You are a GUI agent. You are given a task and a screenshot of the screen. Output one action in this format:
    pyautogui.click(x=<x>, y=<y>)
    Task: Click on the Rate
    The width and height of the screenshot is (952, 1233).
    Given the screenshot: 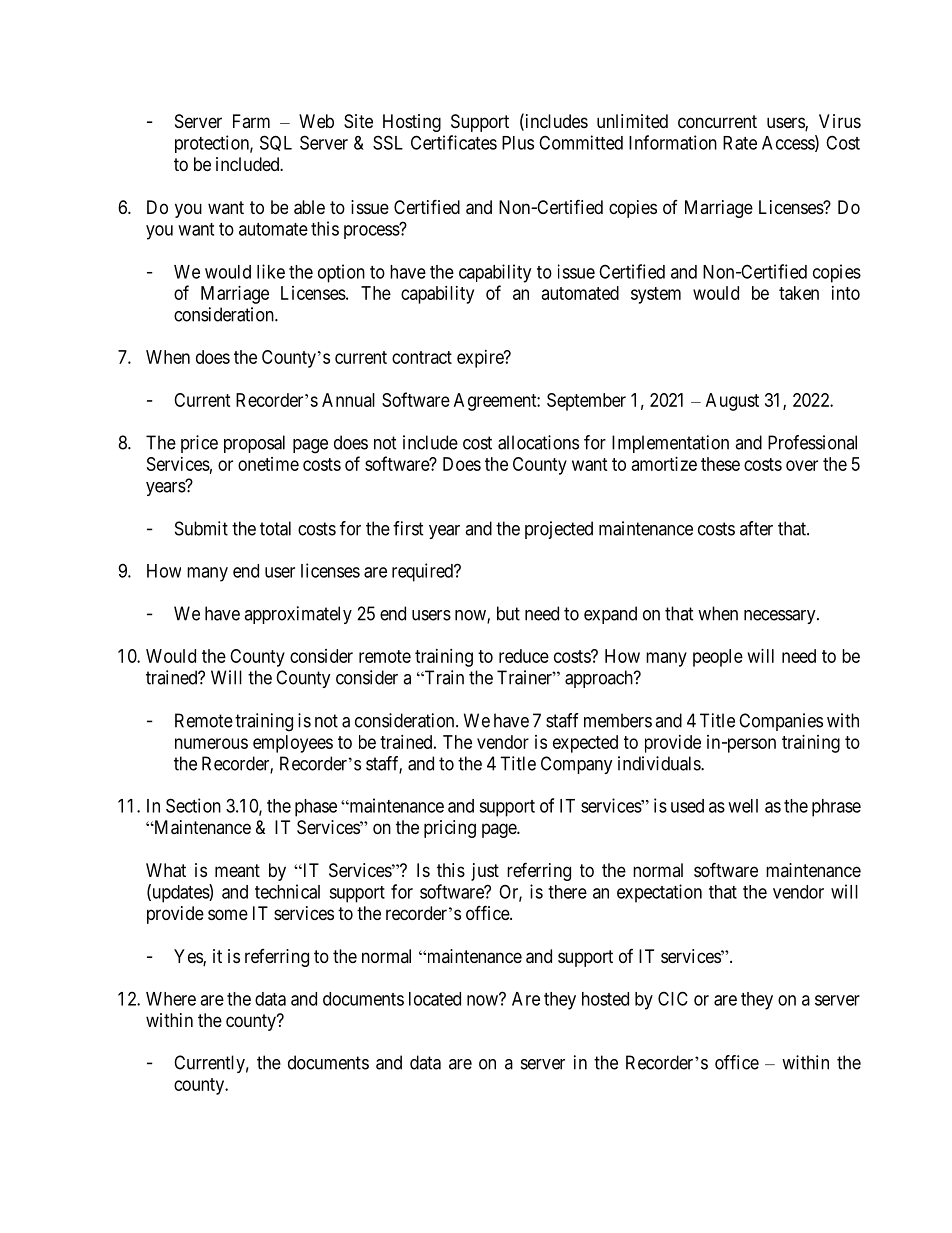 What is the action you would take?
    pyautogui.click(x=740, y=143)
